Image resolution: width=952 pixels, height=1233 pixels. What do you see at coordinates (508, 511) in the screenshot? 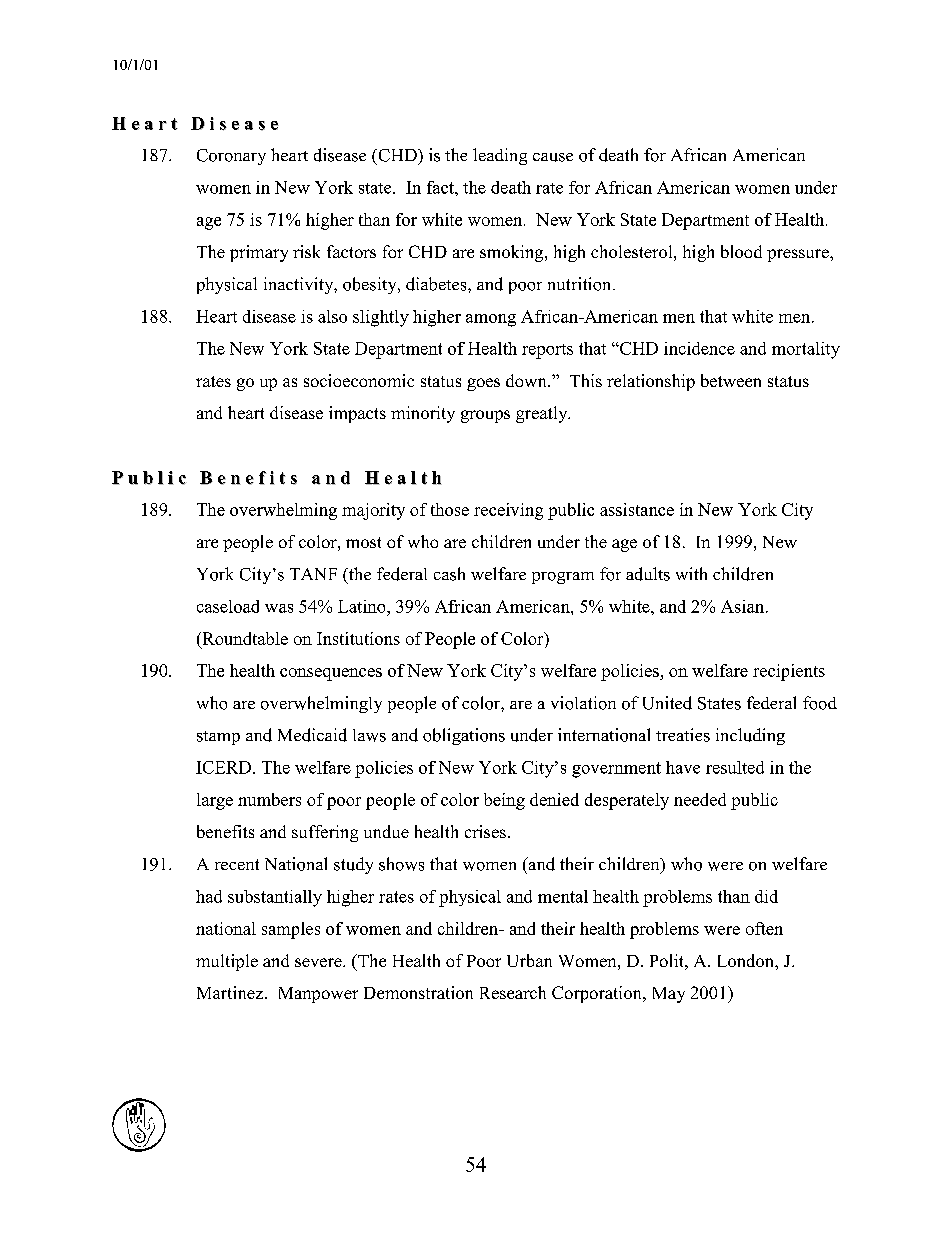
I see `receiving` at bounding box center [508, 511].
